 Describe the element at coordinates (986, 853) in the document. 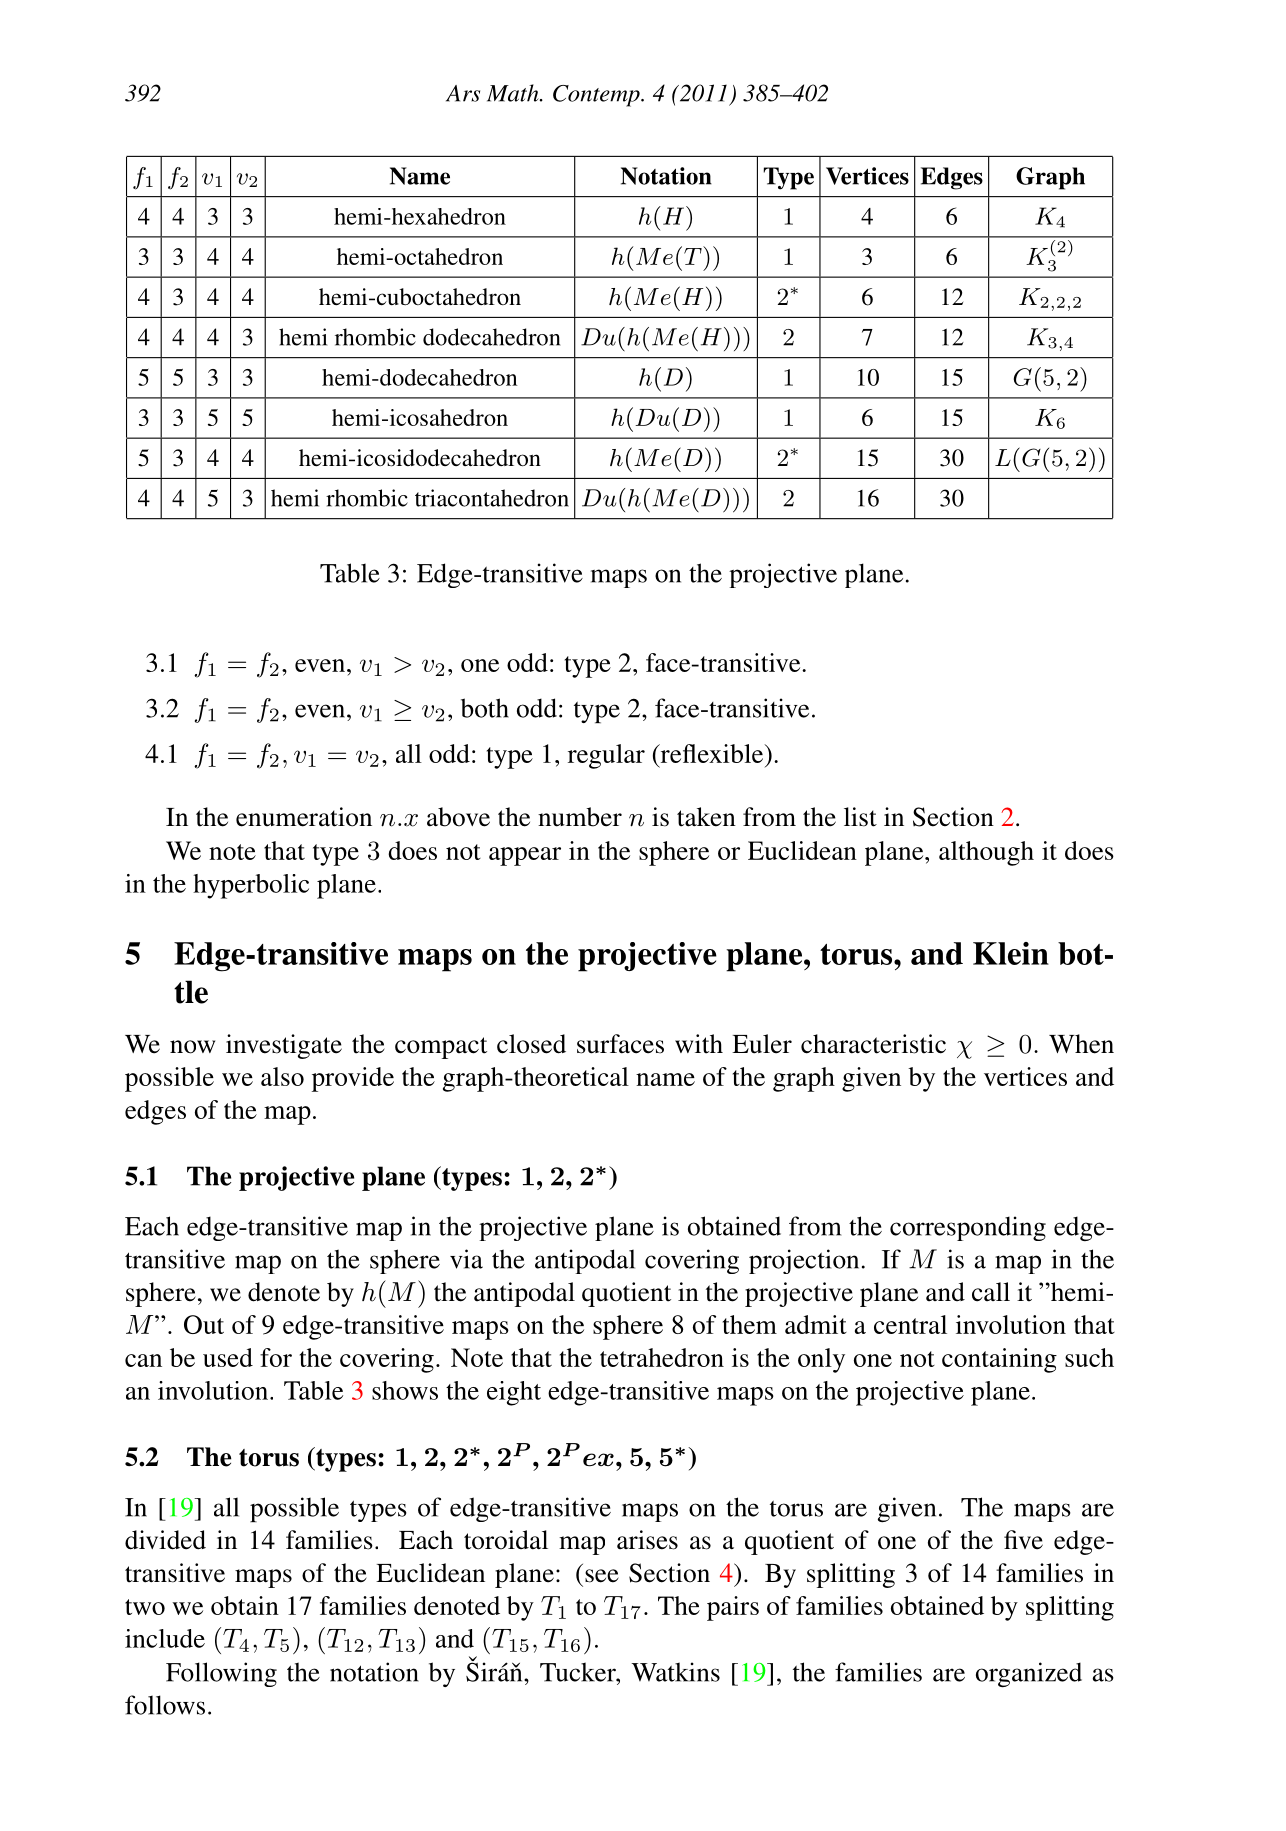

I see `although` at that location.
